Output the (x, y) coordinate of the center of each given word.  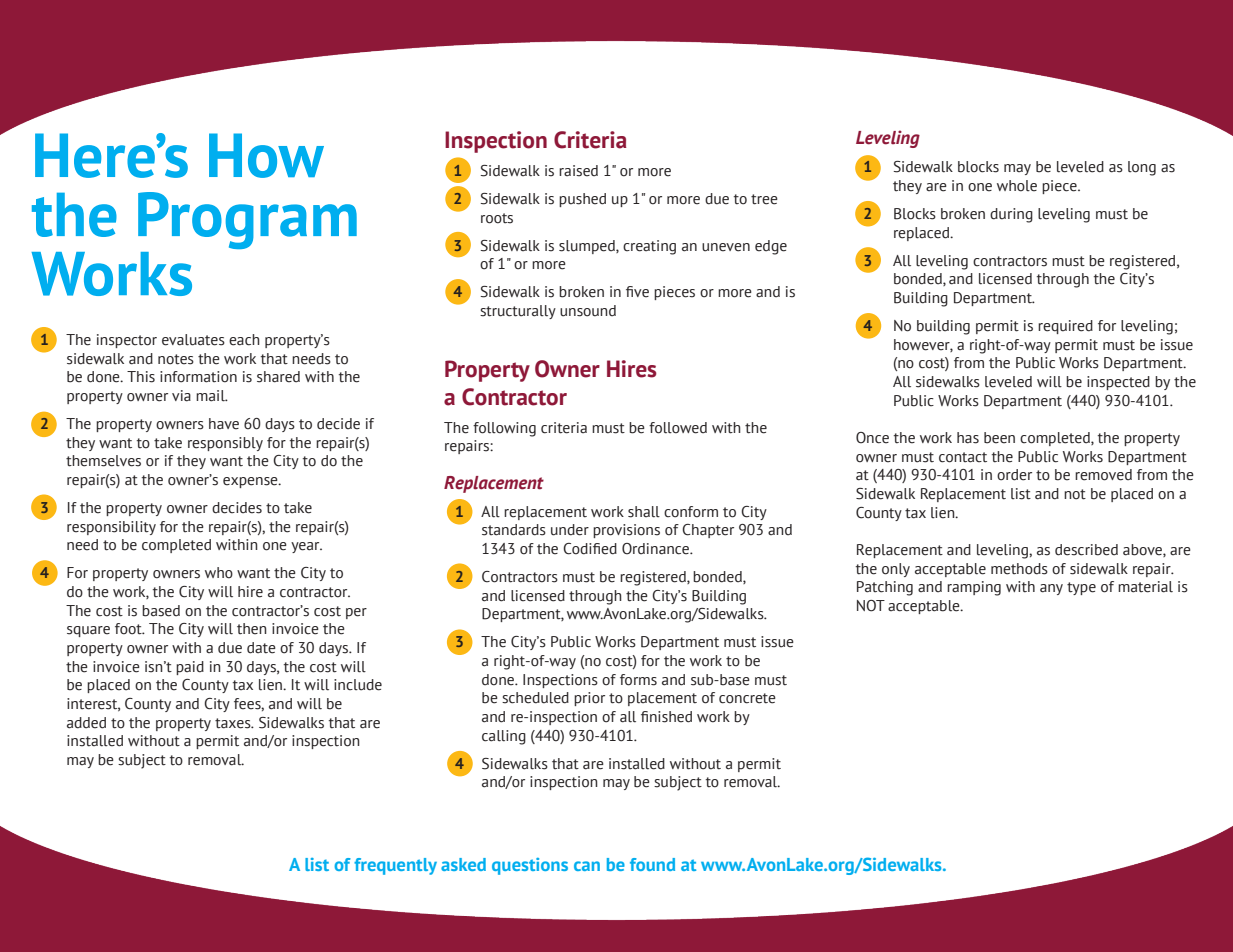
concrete (747, 698)
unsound (588, 311)
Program (247, 220)
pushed (582, 200)
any (1051, 589)
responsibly (225, 444)
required (1065, 327)
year (306, 547)
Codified (590, 549)
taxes (234, 723)
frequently (395, 866)
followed (678, 428)
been (999, 438)
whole (1017, 186)
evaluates (193, 340)
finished (666, 717)
